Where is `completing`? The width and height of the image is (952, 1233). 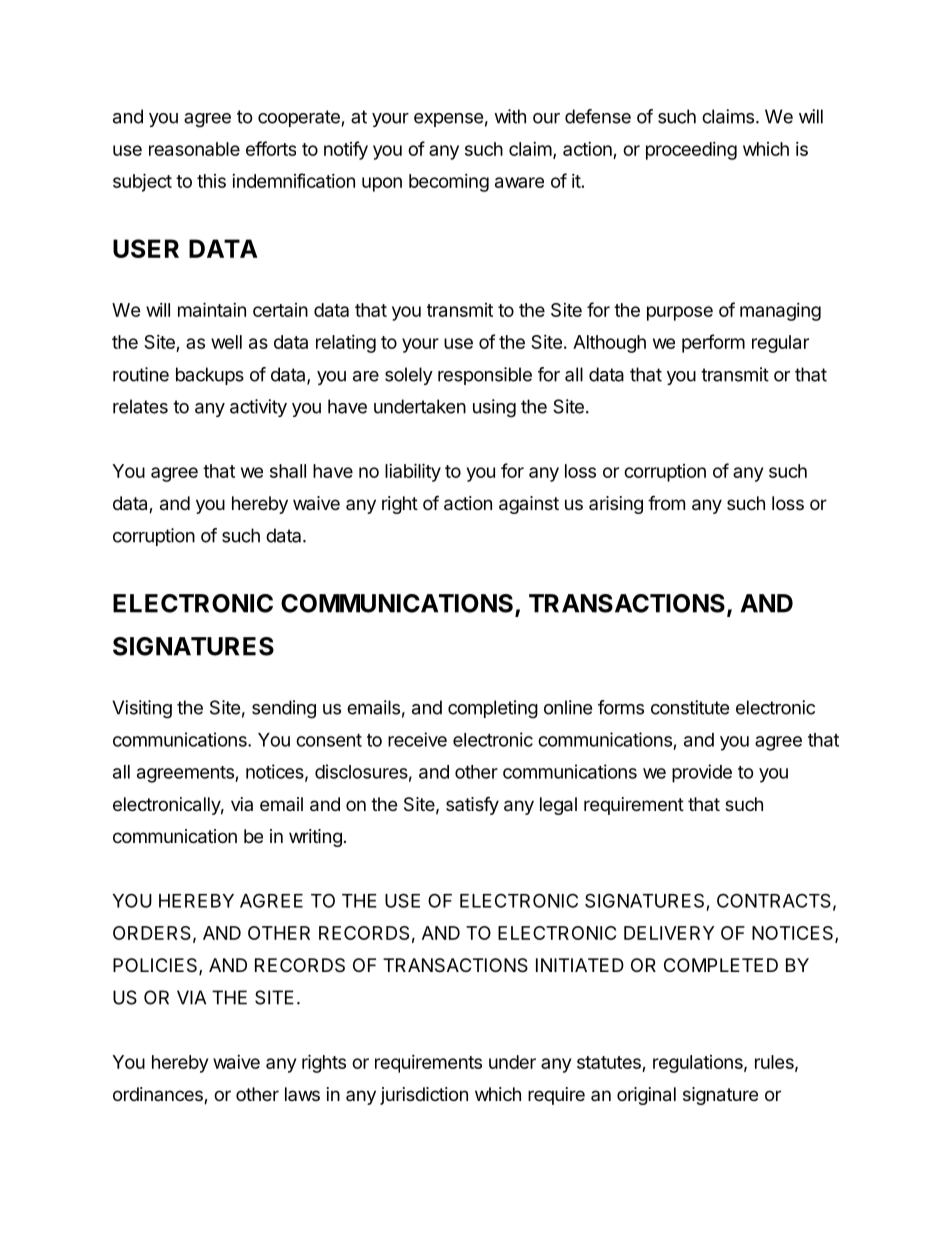 completing is located at coordinates (493, 709).
